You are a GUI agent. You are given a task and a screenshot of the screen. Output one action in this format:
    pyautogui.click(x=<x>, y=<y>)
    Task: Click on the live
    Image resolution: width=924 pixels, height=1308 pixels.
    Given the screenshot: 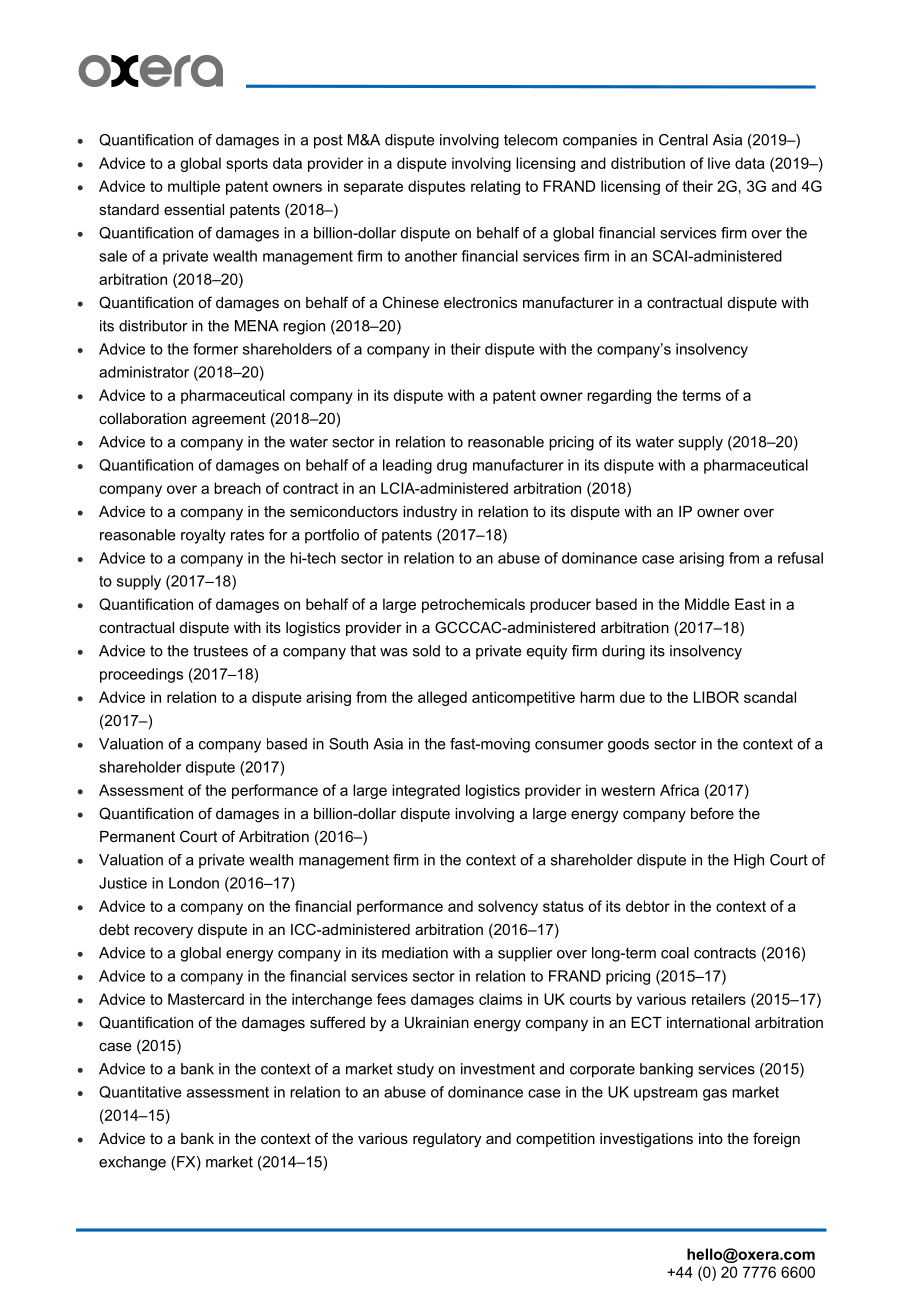 What is the action you would take?
    pyautogui.click(x=719, y=163)
